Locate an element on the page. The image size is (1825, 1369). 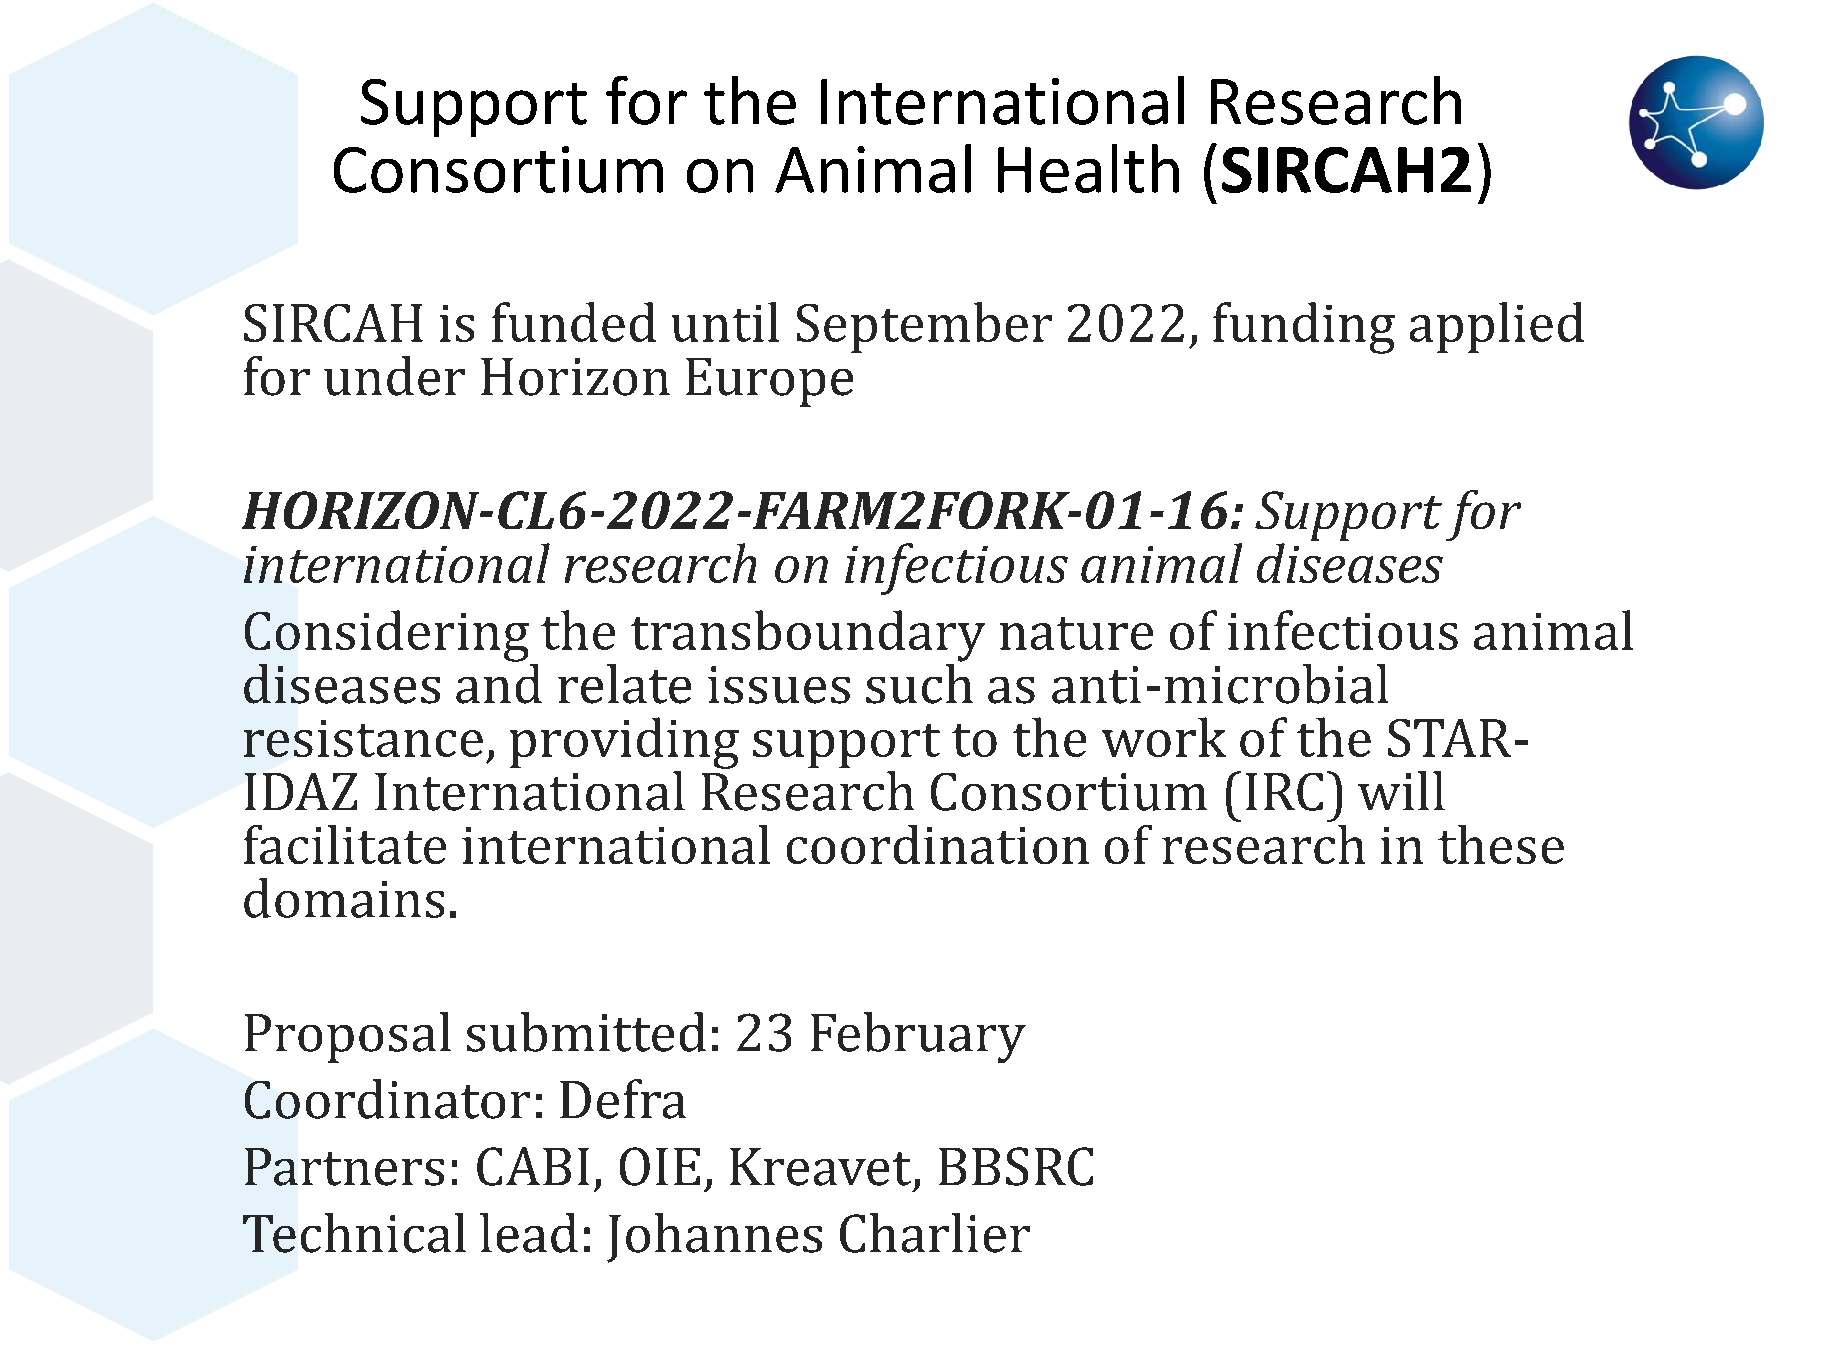
submitted is located at coordinates (586, 1032).
